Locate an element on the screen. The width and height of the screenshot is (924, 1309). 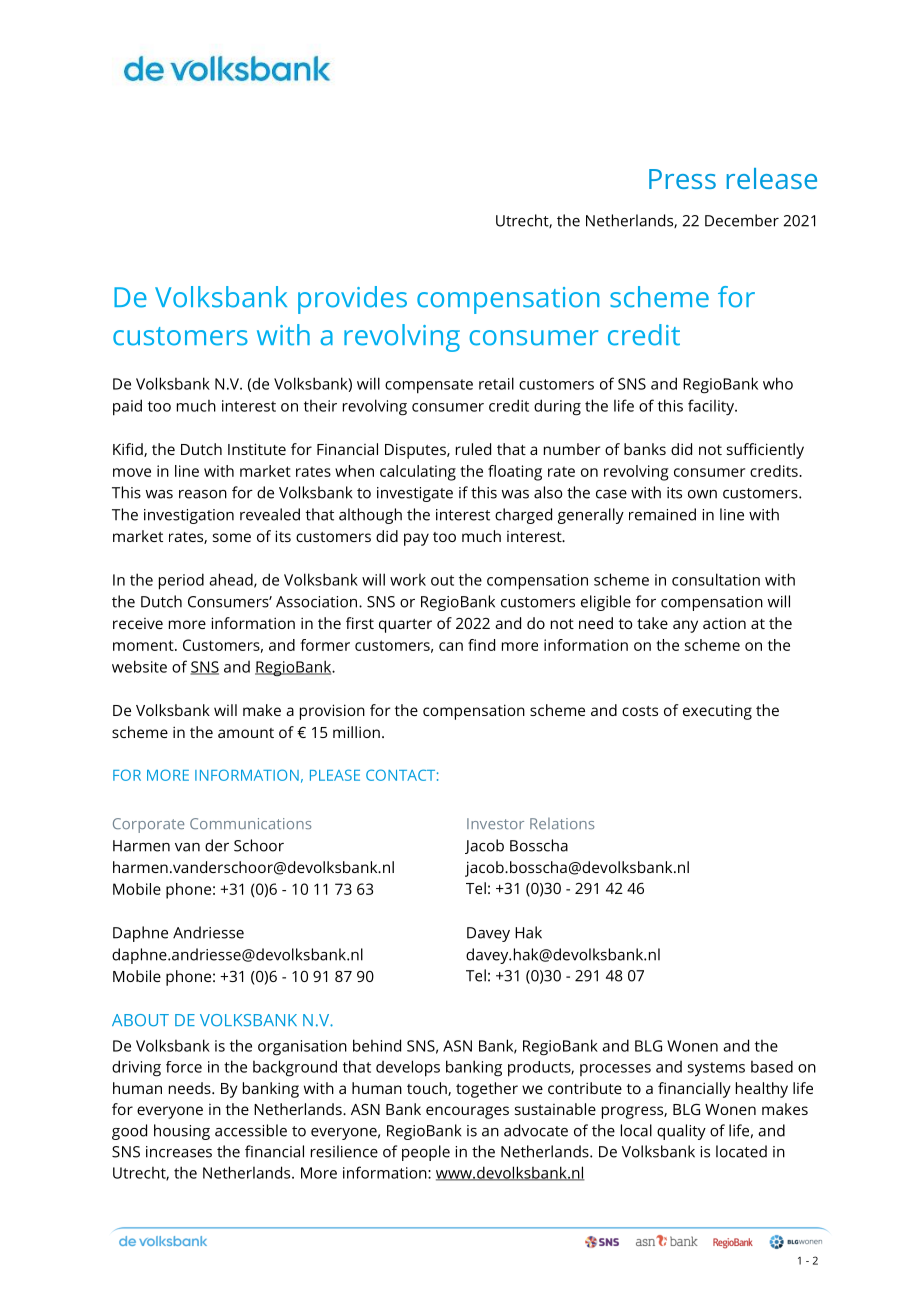
Investor is located at coordinates (495, 823).
